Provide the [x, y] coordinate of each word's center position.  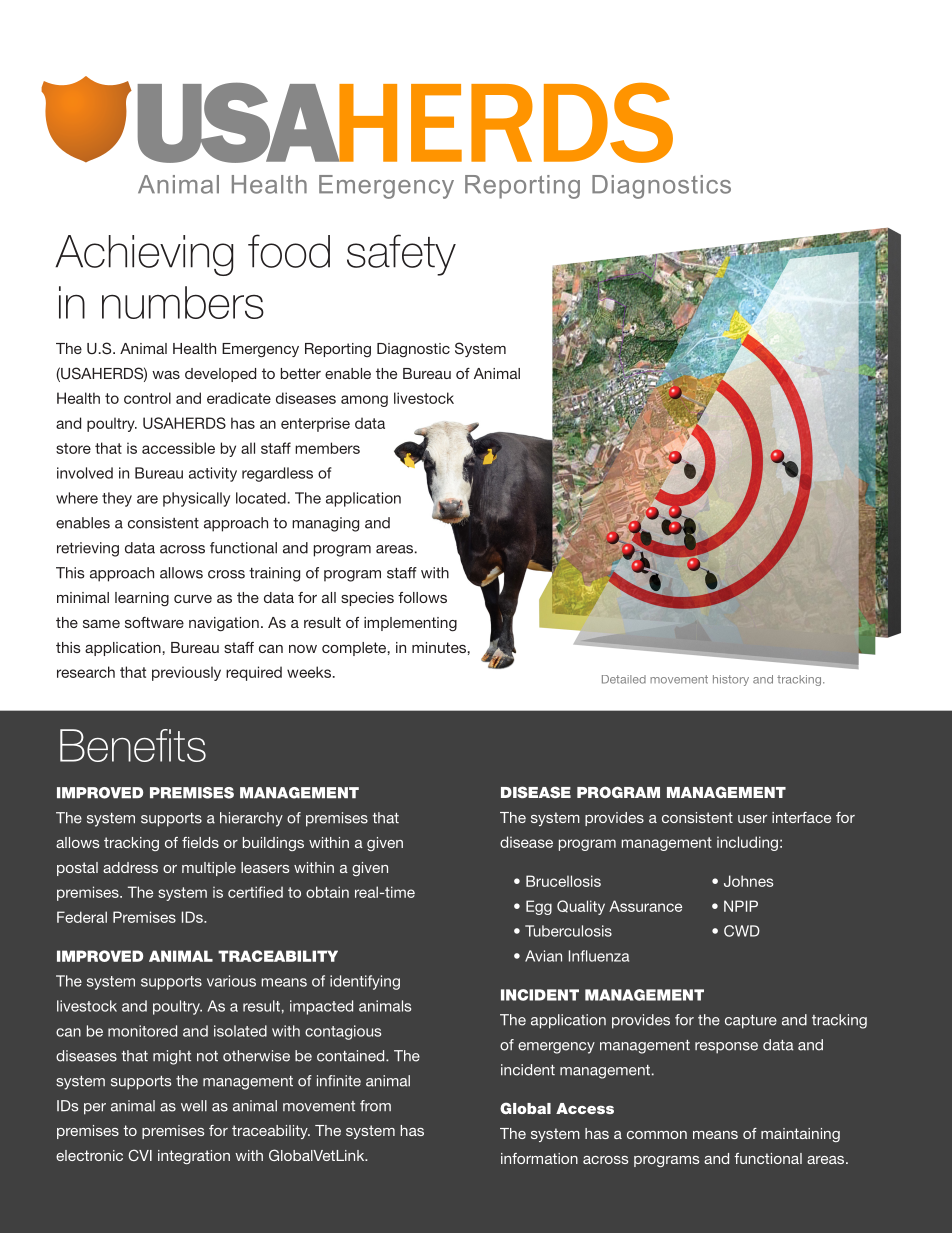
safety [401, 255]
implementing [410, 624]
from [375, 1106]
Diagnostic [413, 350]
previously [186, 673]
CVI [140, 1155]
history [731, 680]
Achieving [144, 255]
